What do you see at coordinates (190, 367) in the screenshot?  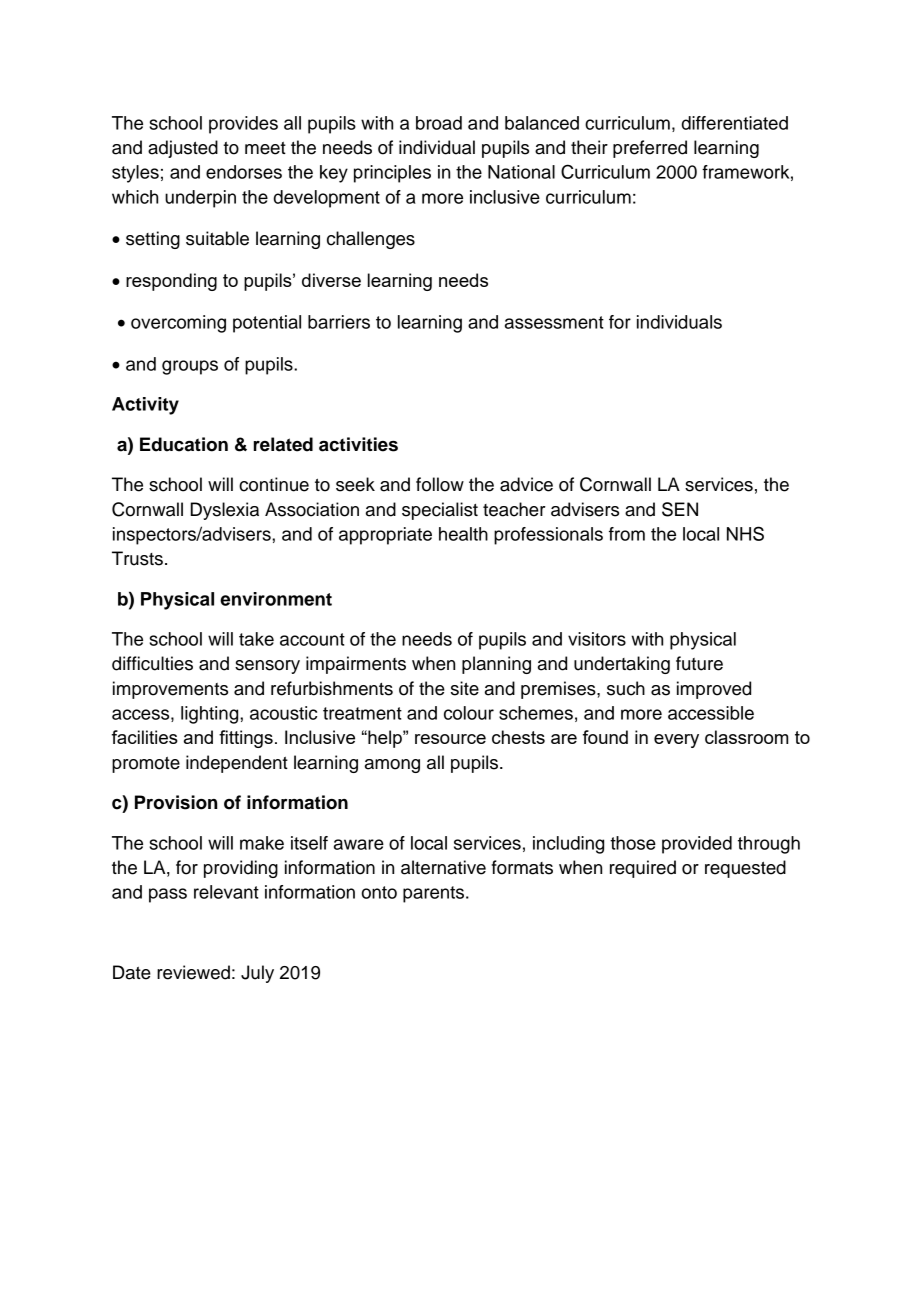 I see `groups` at bounding box center [190, 367].
